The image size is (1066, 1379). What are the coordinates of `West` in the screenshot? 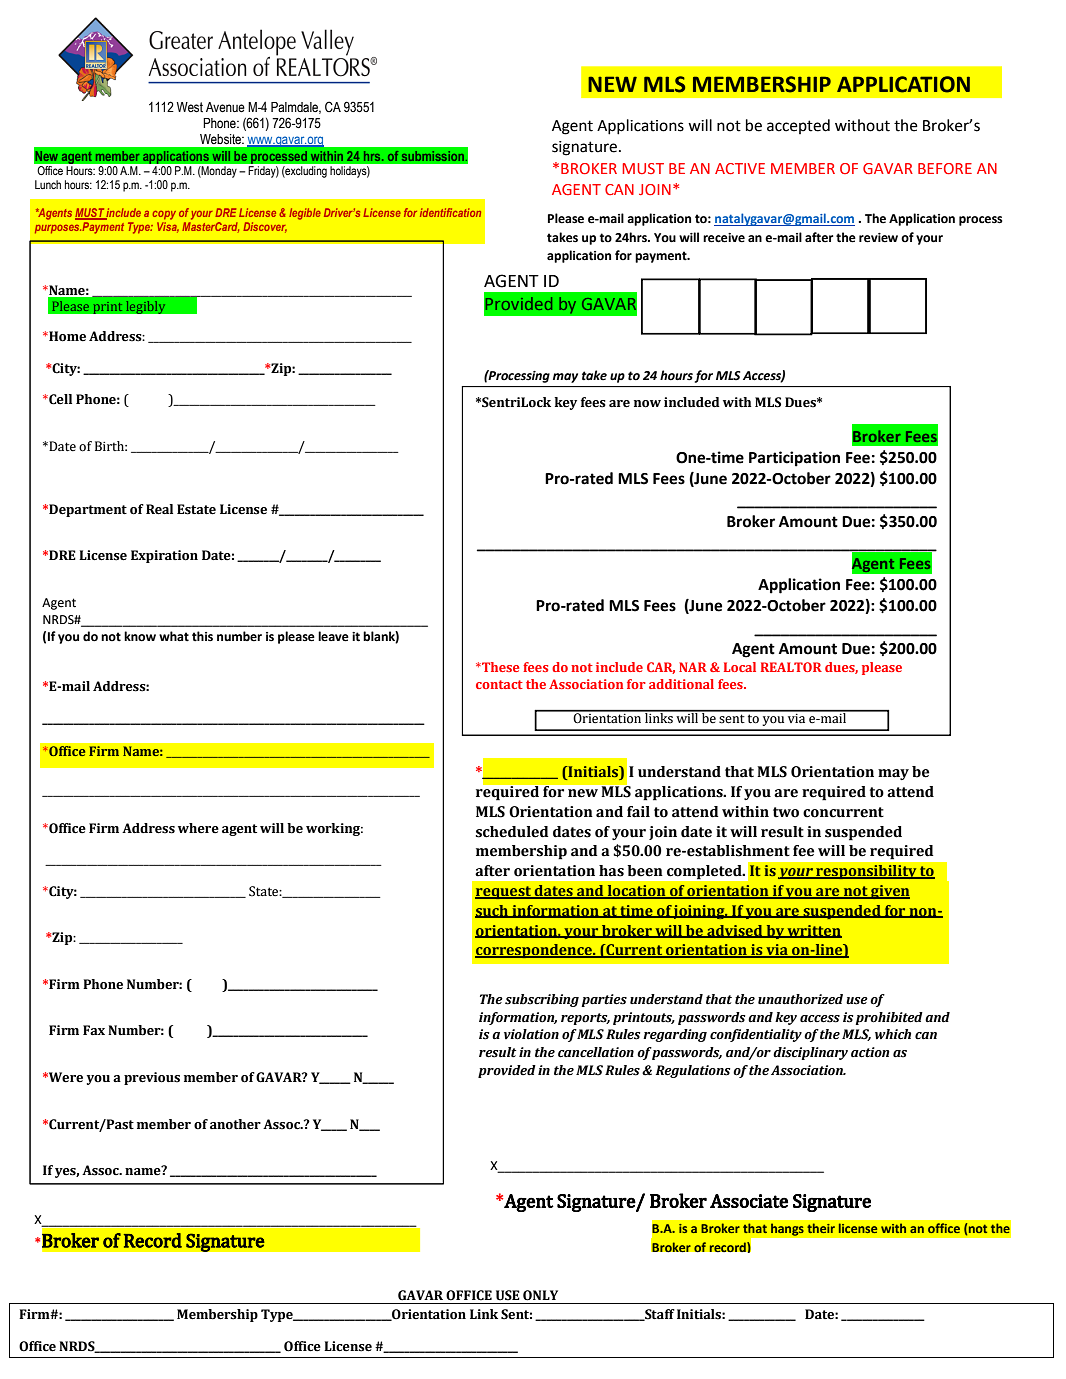 It's located at (190, 107).
